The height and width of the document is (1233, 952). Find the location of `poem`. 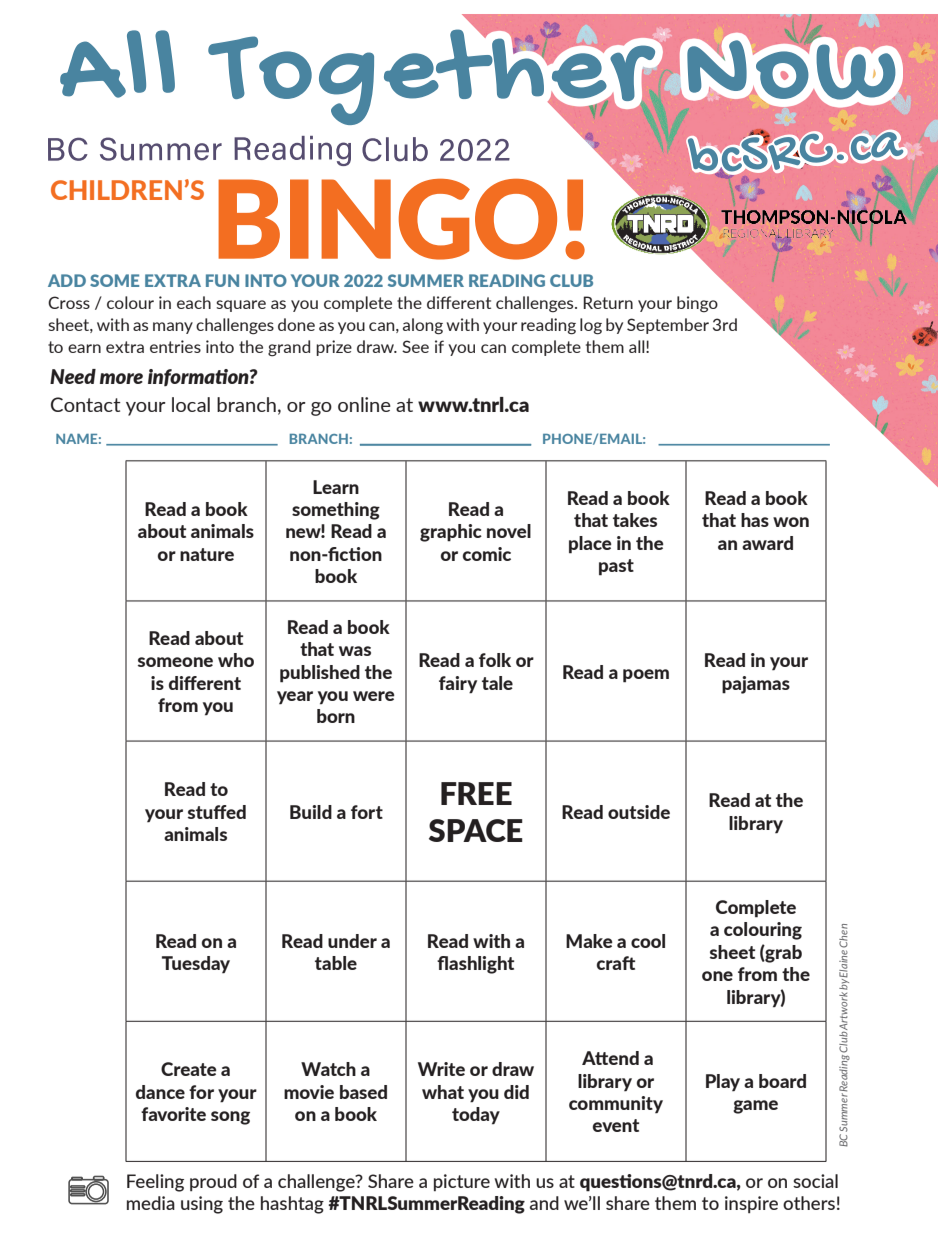

poem is located at coordinates (646, 676).
